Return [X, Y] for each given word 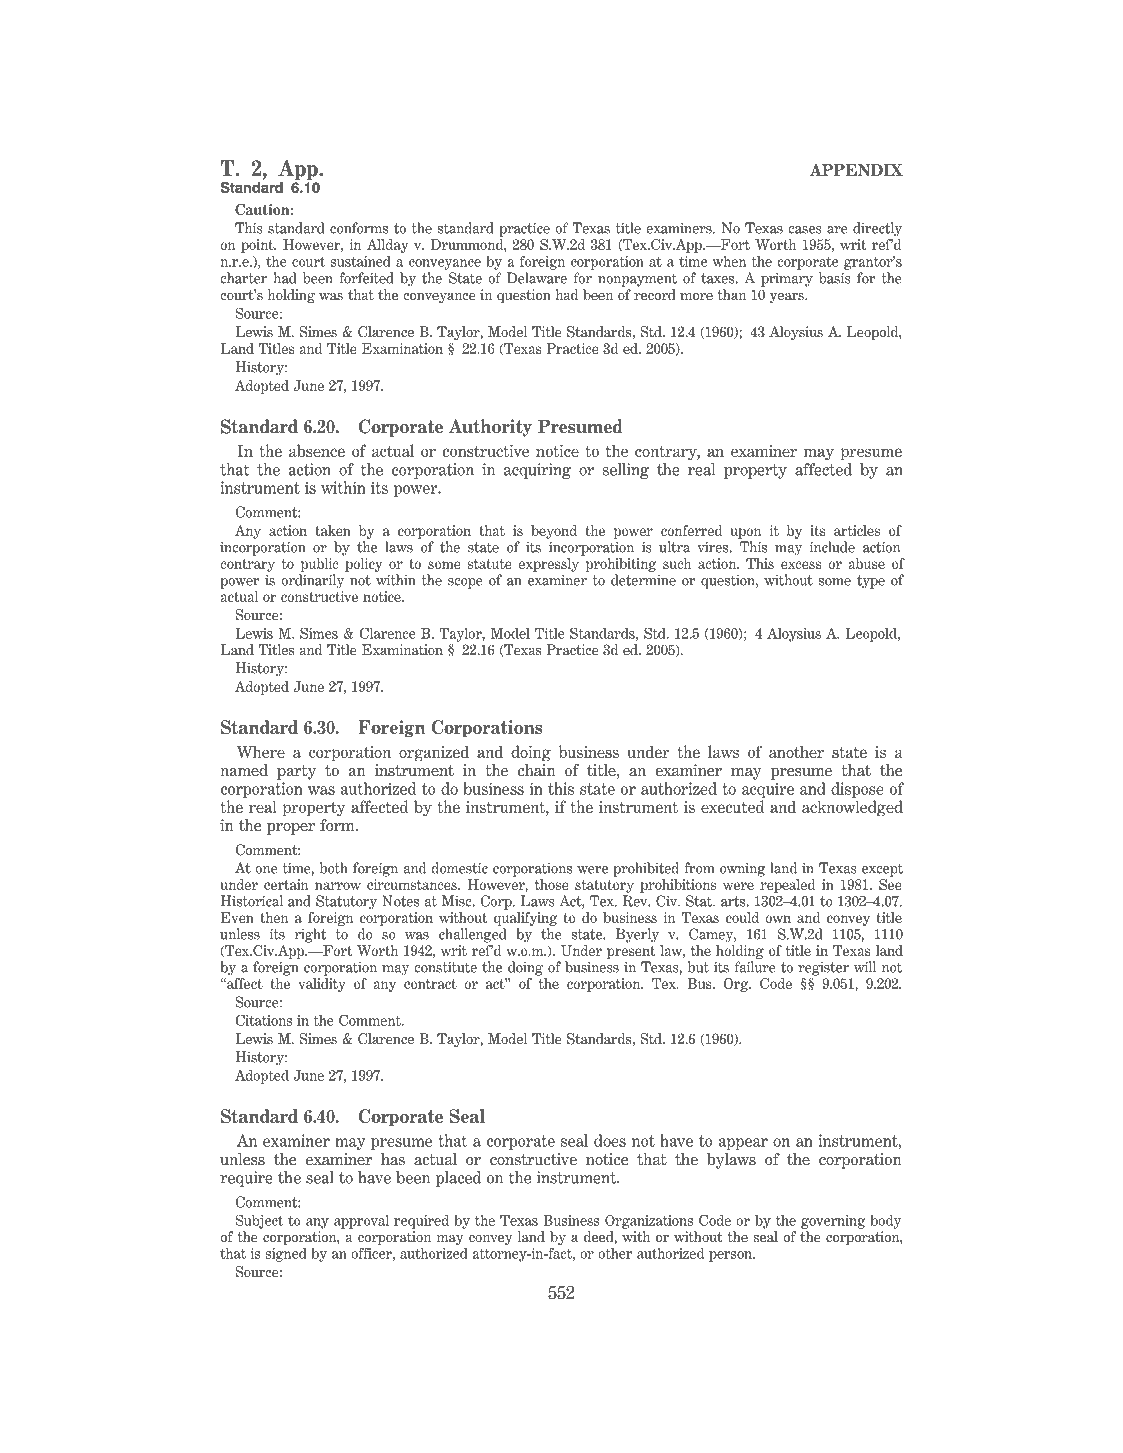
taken [333, 530]
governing [833, 1222]
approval [361, 1222]
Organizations [649, 1222]
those [552, 884]
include [832, 547]
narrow [338, 886]
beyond [554, 532]
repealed [787, 886]
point [258, 246]
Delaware [537, 278]
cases [805, 230]
